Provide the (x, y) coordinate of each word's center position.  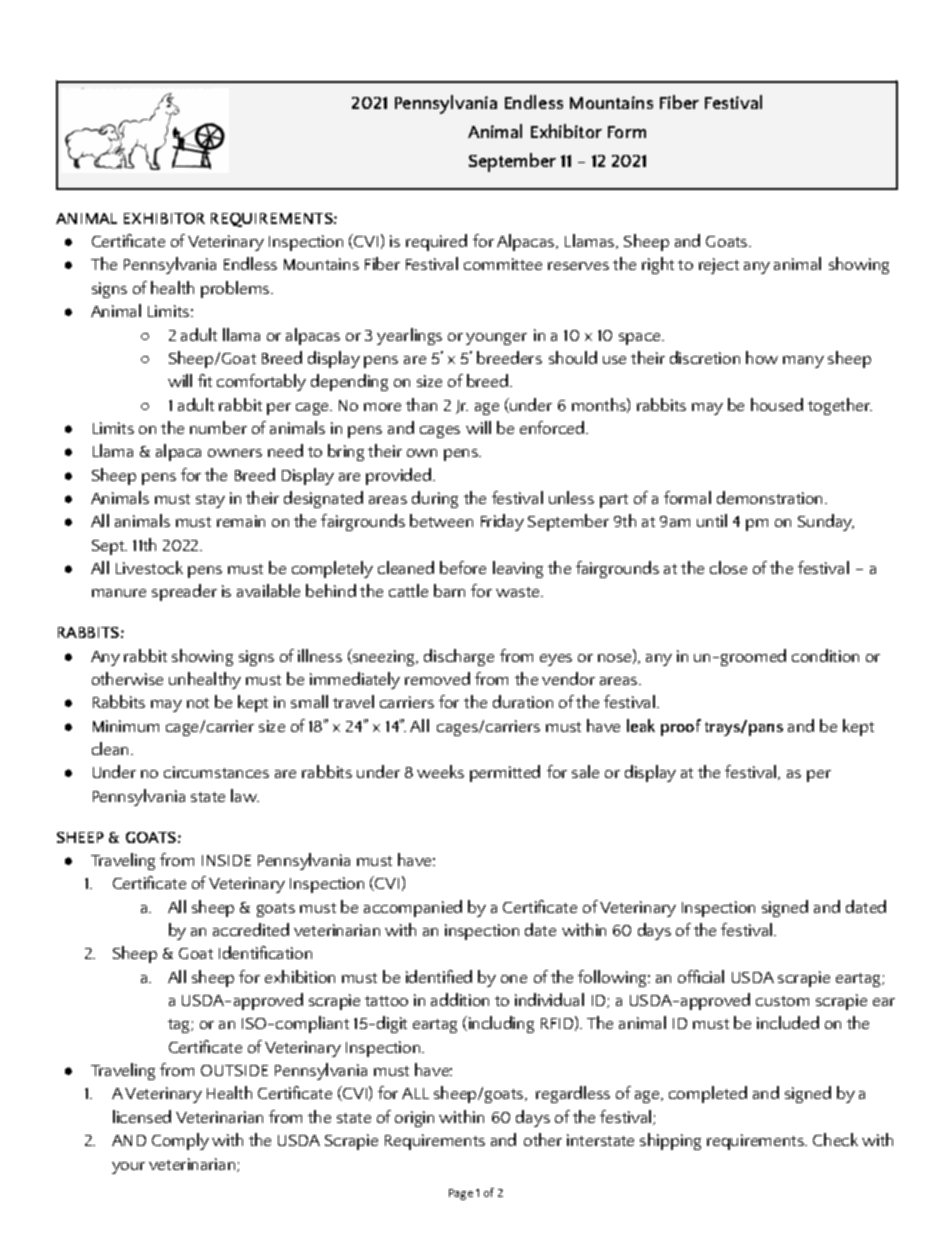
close (728, 567)
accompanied (413, 908)
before (463, 567)
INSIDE (226, 860)
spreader (184, 592)
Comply (180, 1141)
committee (503, 264)
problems (236, 289)
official (701, 976)
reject (719, 266)
